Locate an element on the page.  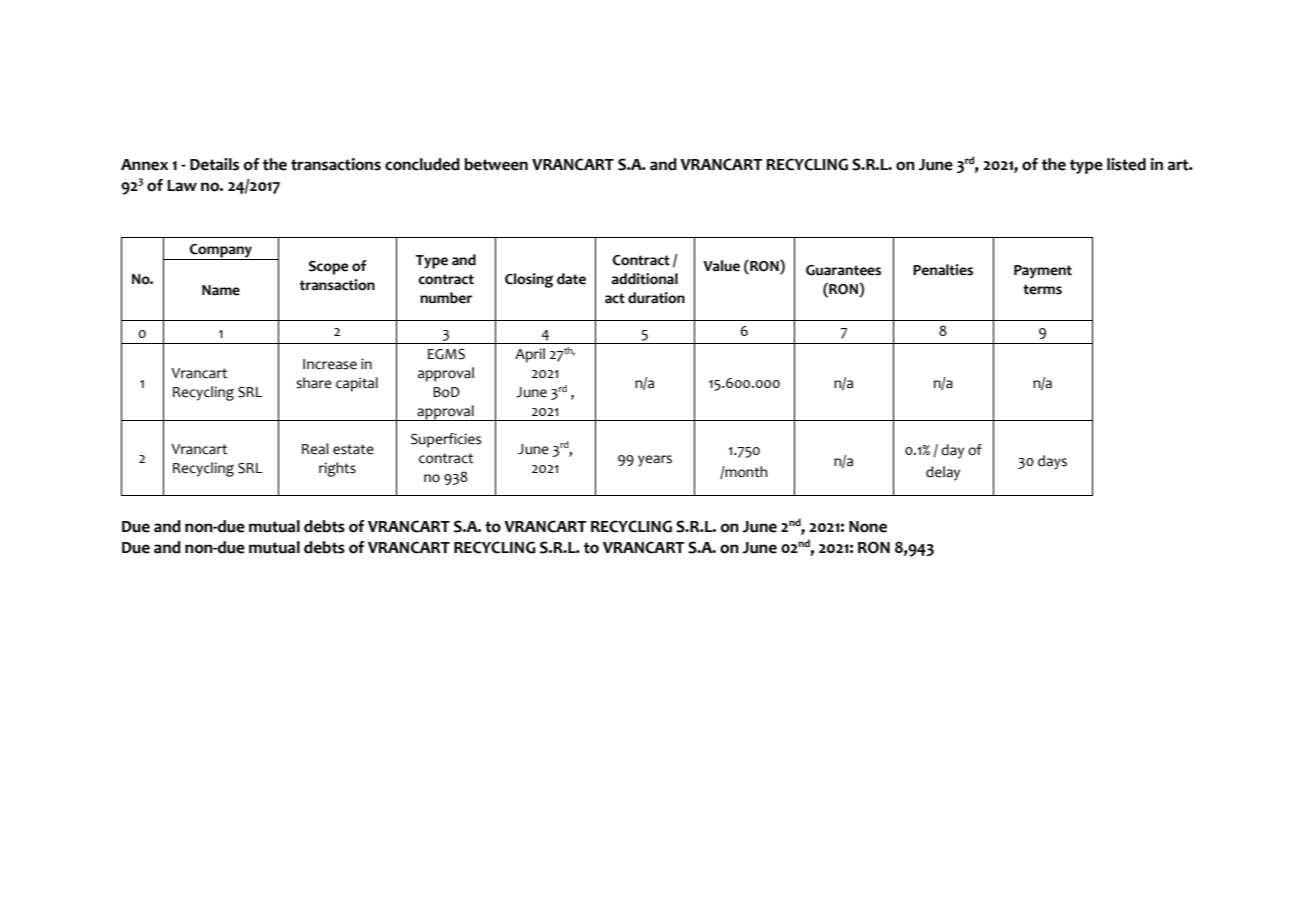
listed is located at coordinates (1126, 164).
